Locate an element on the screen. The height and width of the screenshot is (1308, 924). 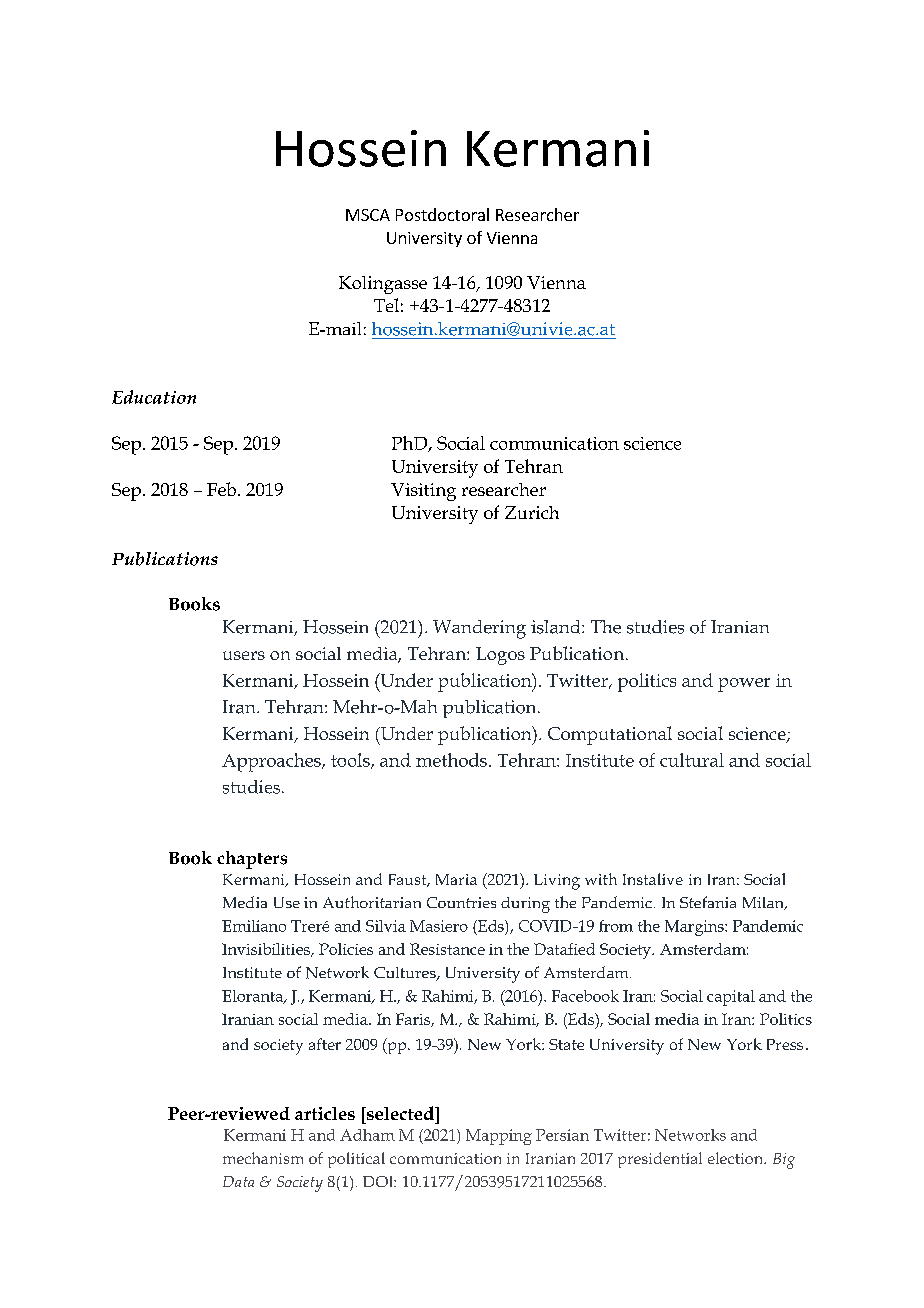
Postdoctoral is located at coordinates (442, 214).
